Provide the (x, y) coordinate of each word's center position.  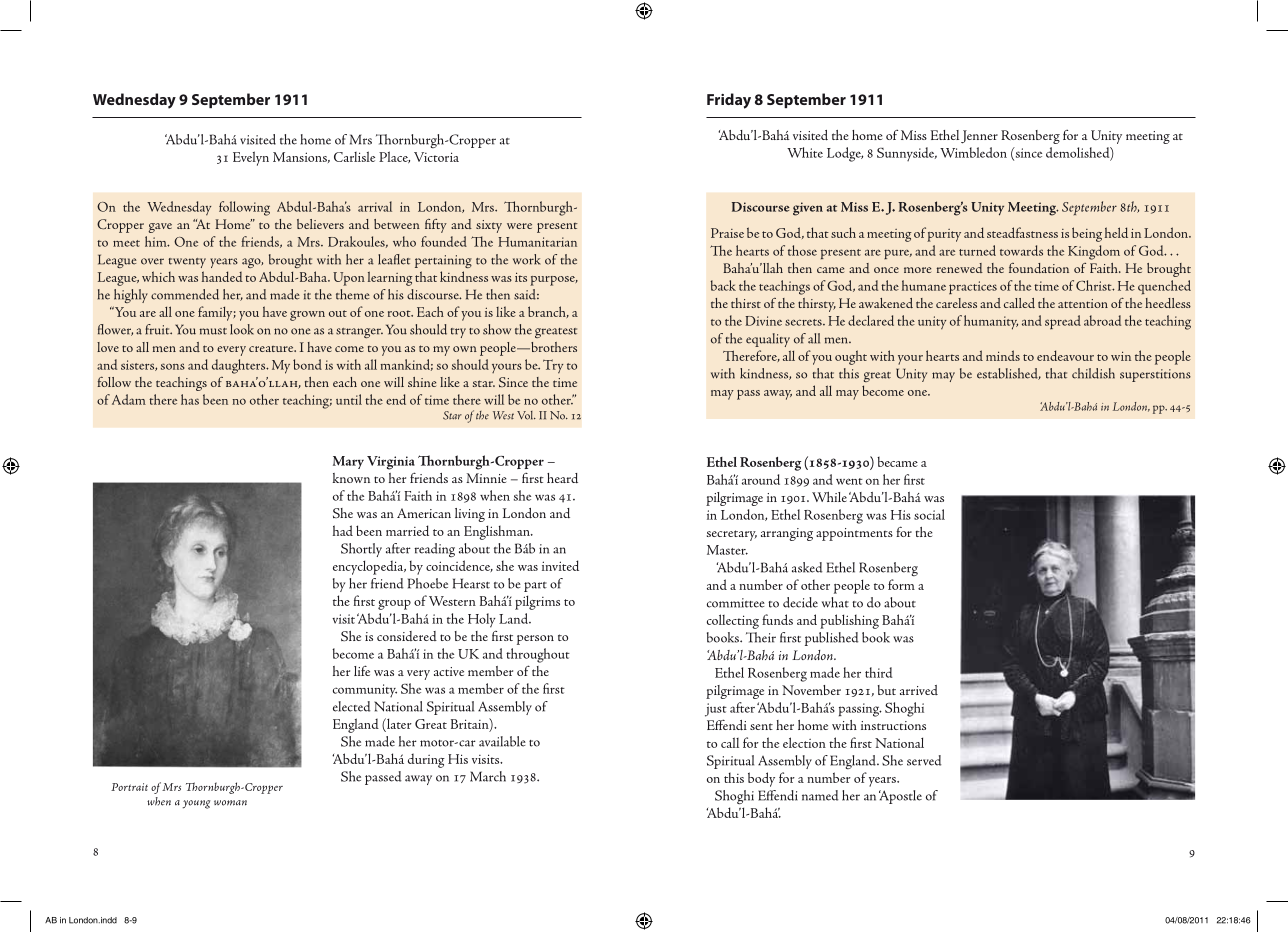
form (901, 584)
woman (230, 803)
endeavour (1065, 355)
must (213, 331)
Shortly (361, 550)
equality (768, 340)
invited (560, 565)
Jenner (979, 137)
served (924, 760)
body (761, 779)
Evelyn (251, 158)
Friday (729, 101)
